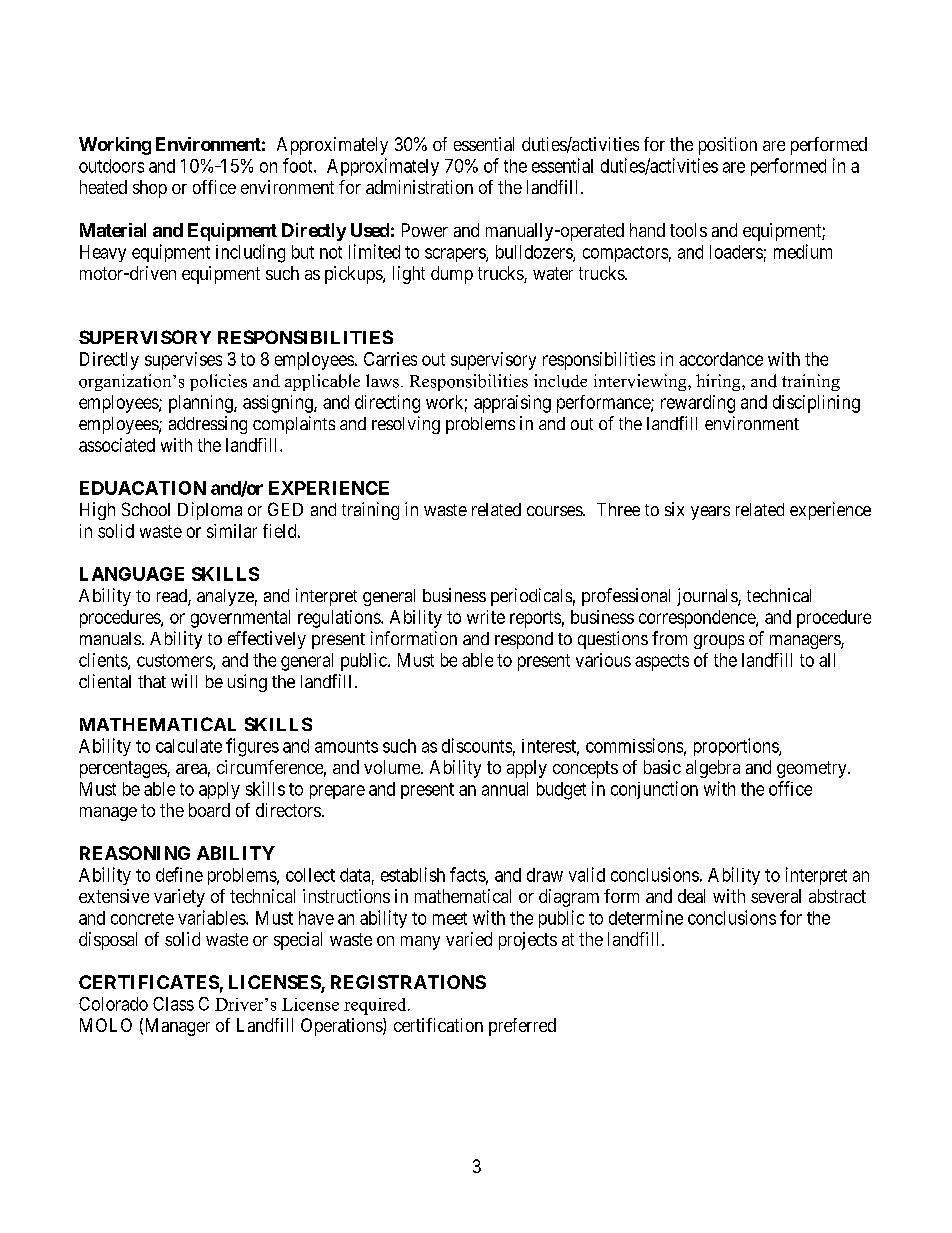  Describe the element at coordinates (406, 425) in the image. I see `resolving` at that location.
